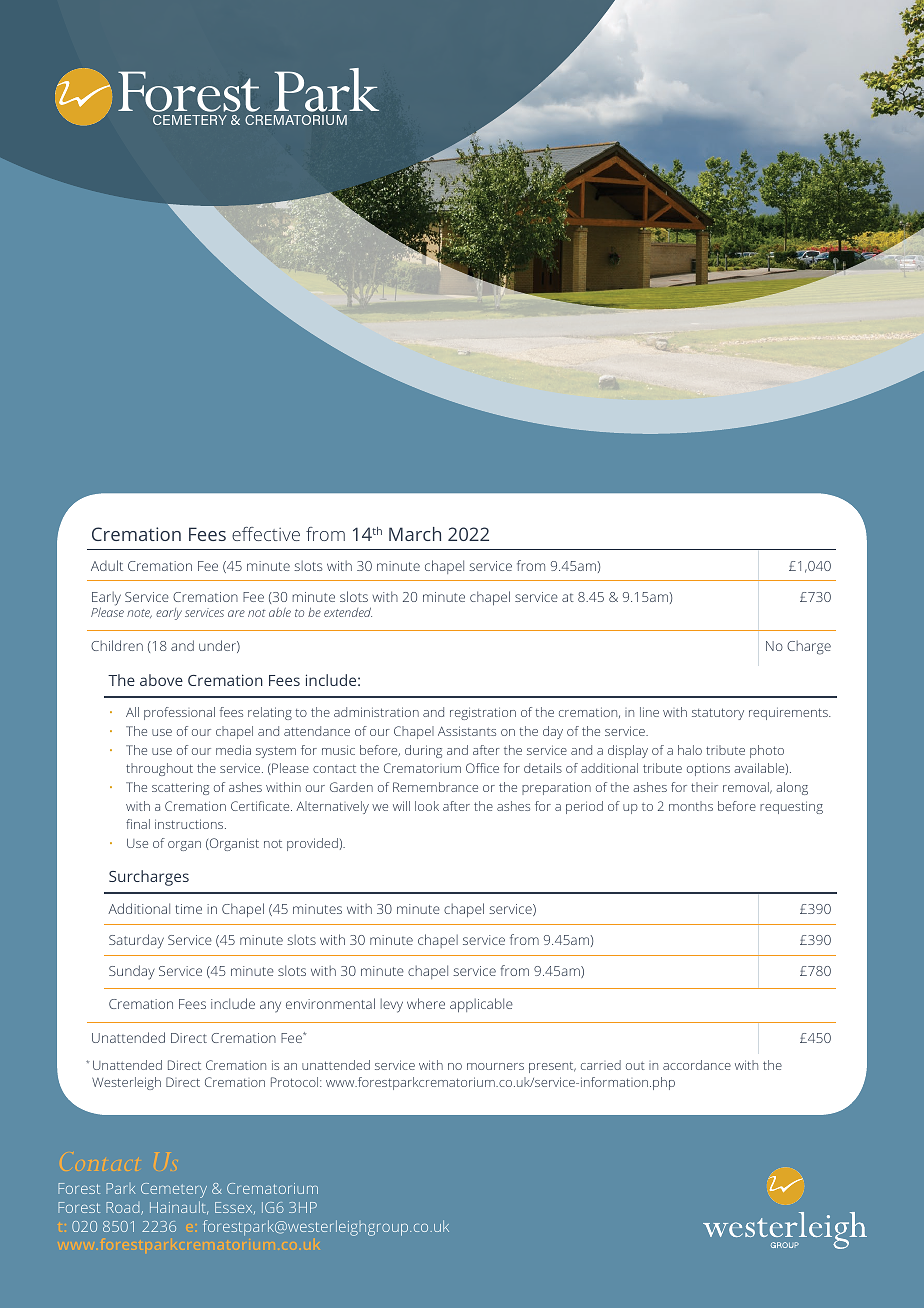  I want to click on throughout, so click(159, 769).
